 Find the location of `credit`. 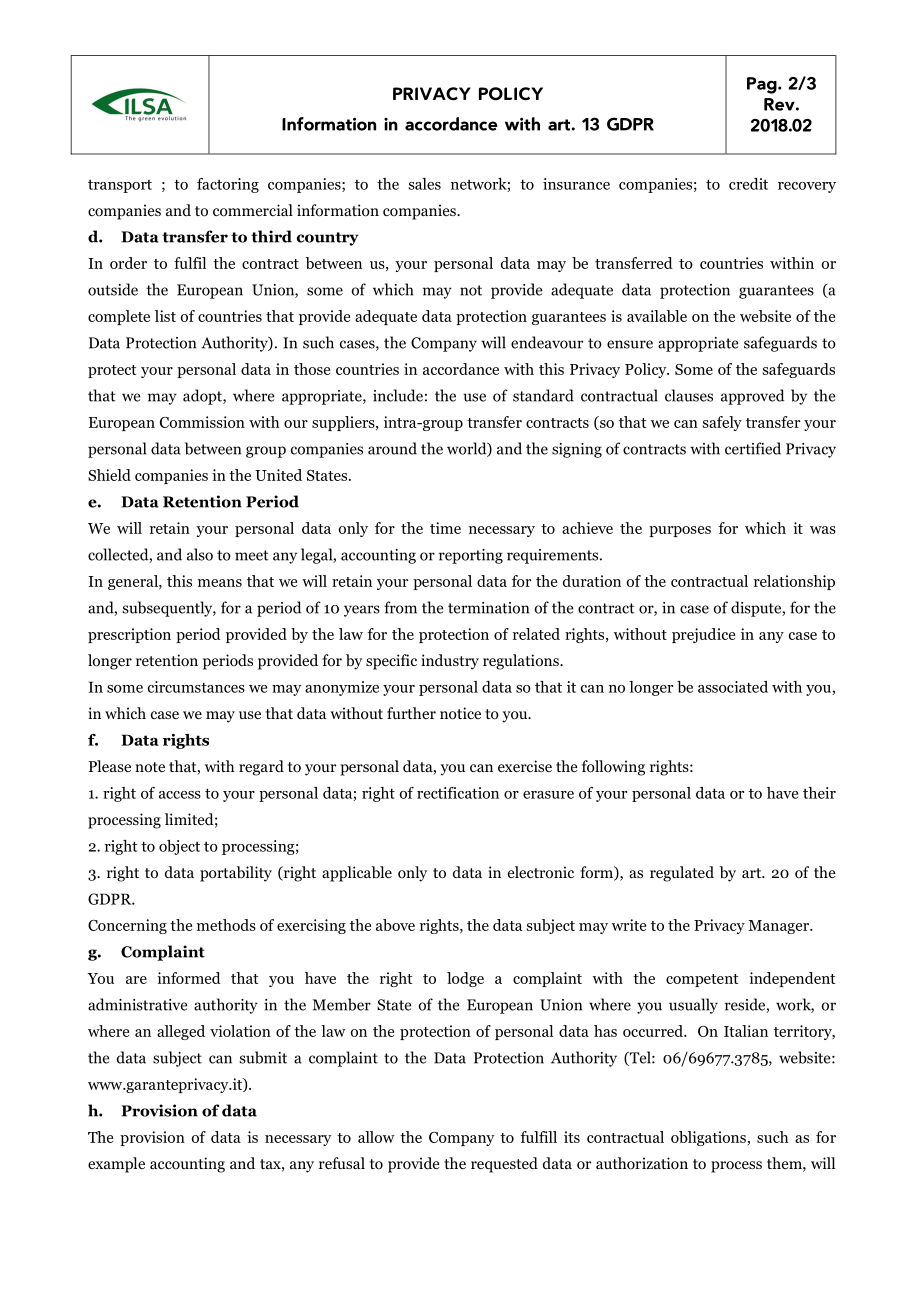

credit is located at coordinates (748, 184).
